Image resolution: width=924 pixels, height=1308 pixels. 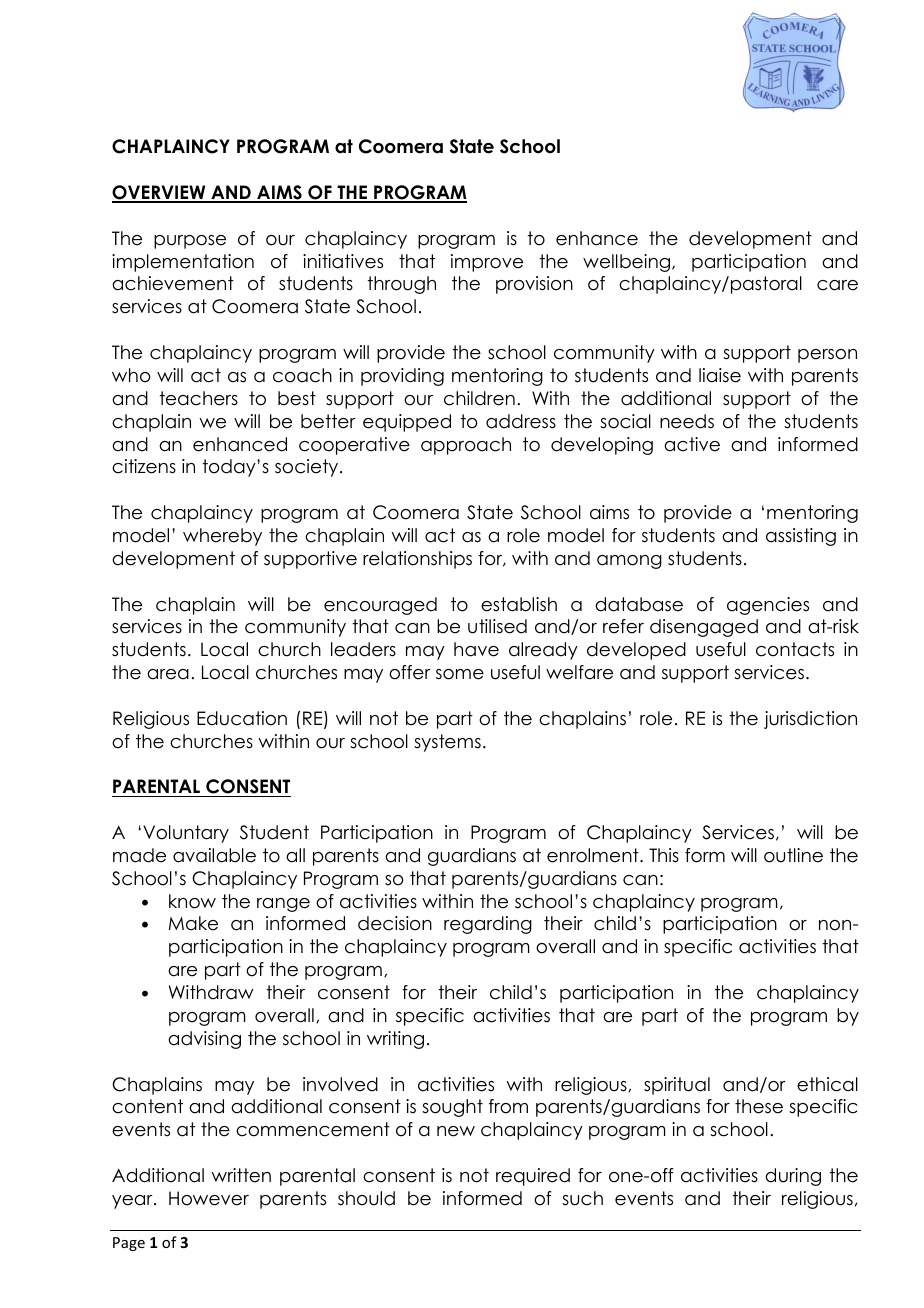 I want to click on However, so click(x=209, y=1198).
